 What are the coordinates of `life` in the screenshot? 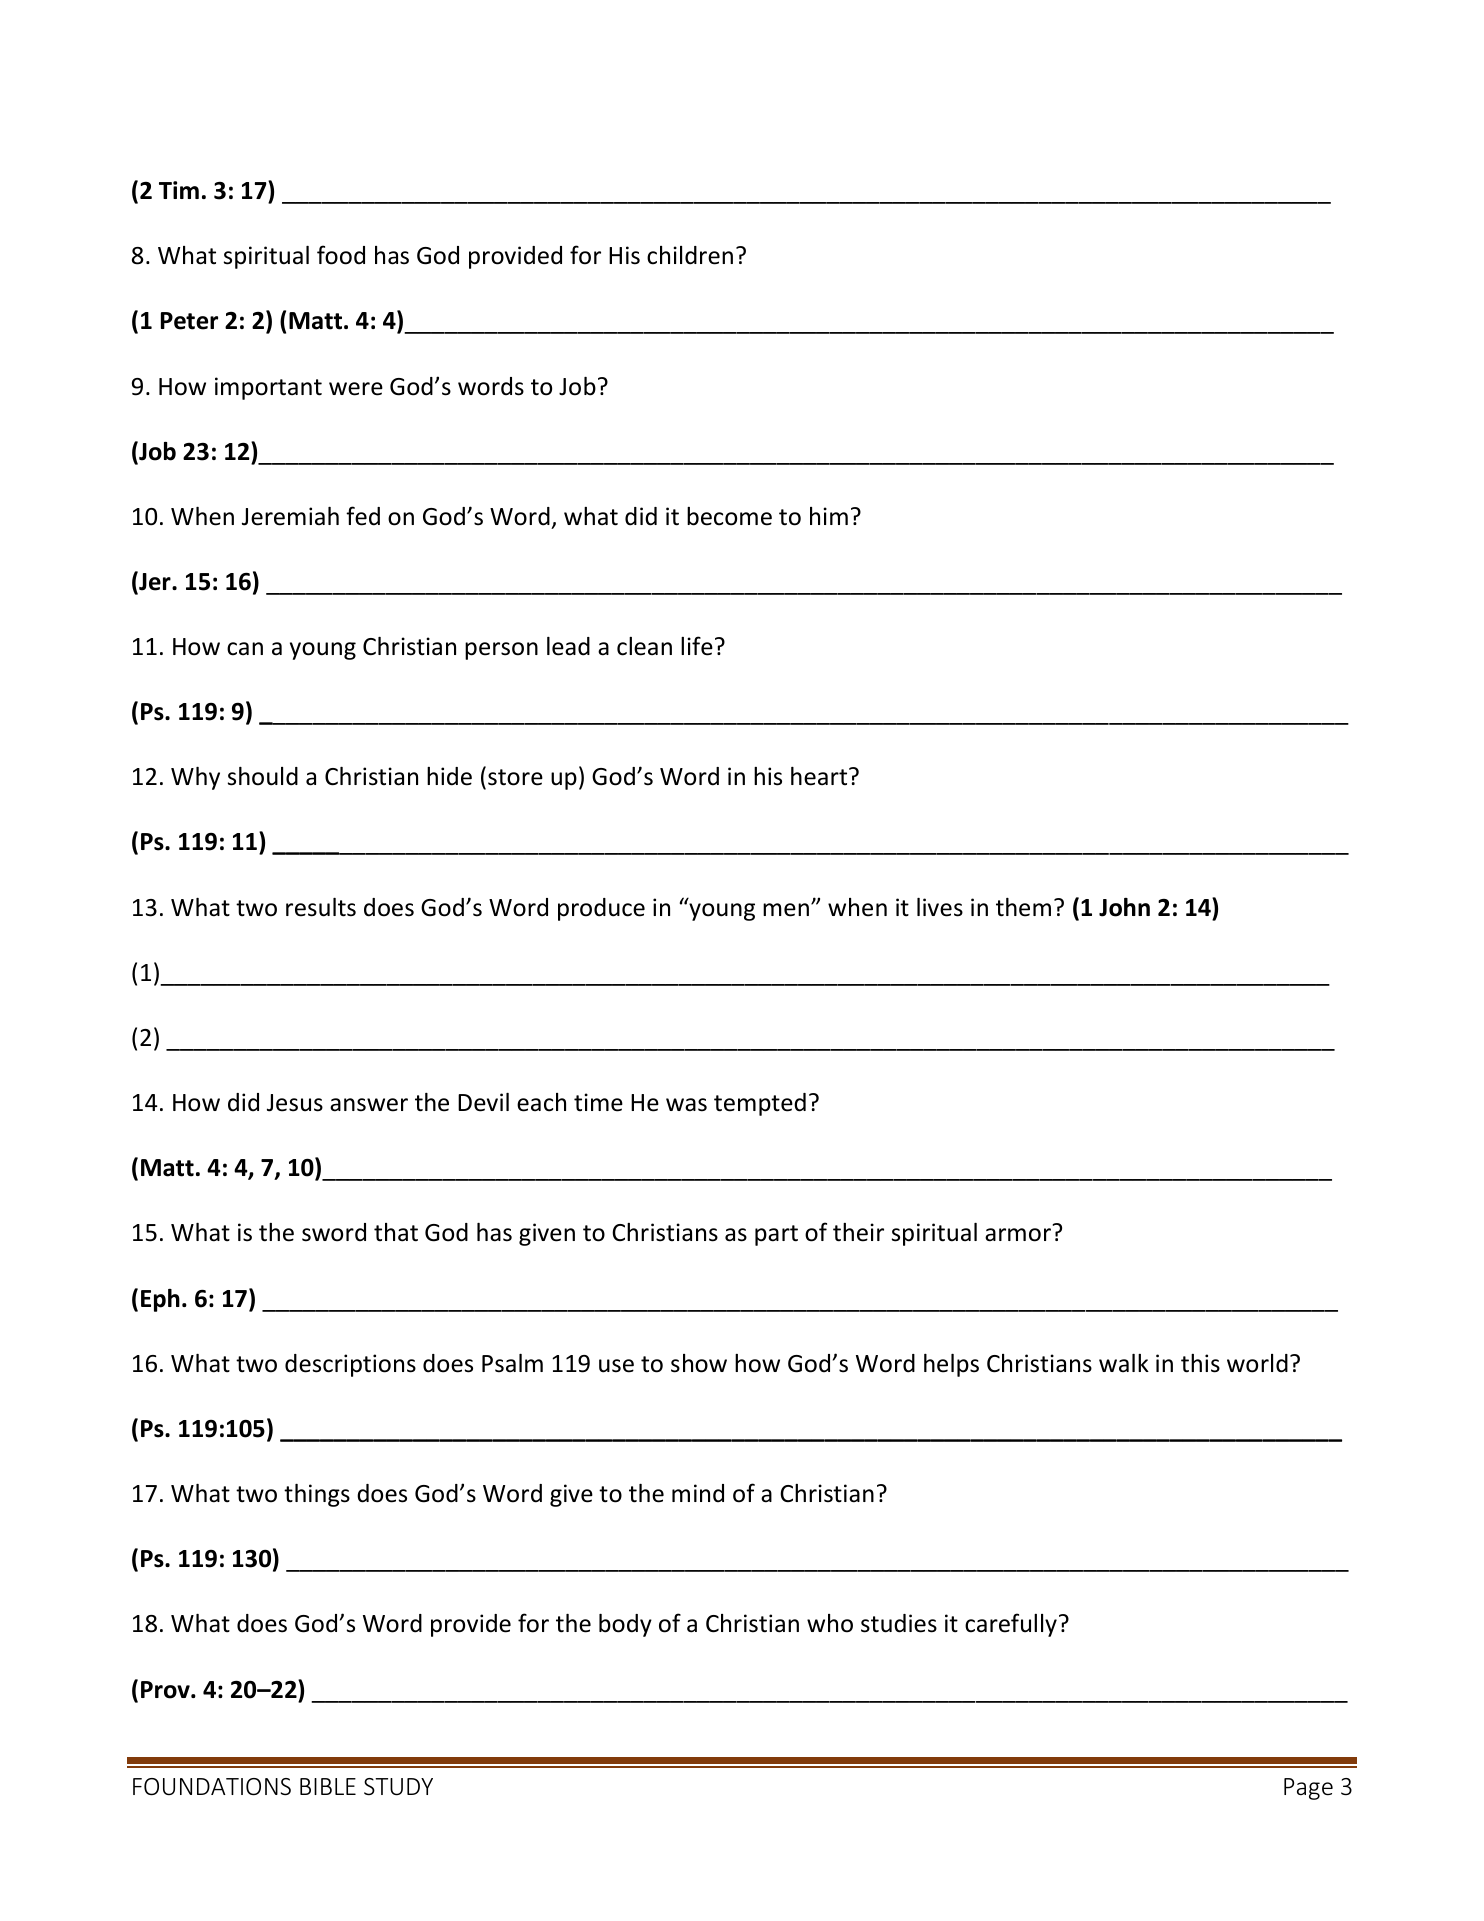 It's located at (697, 646).
